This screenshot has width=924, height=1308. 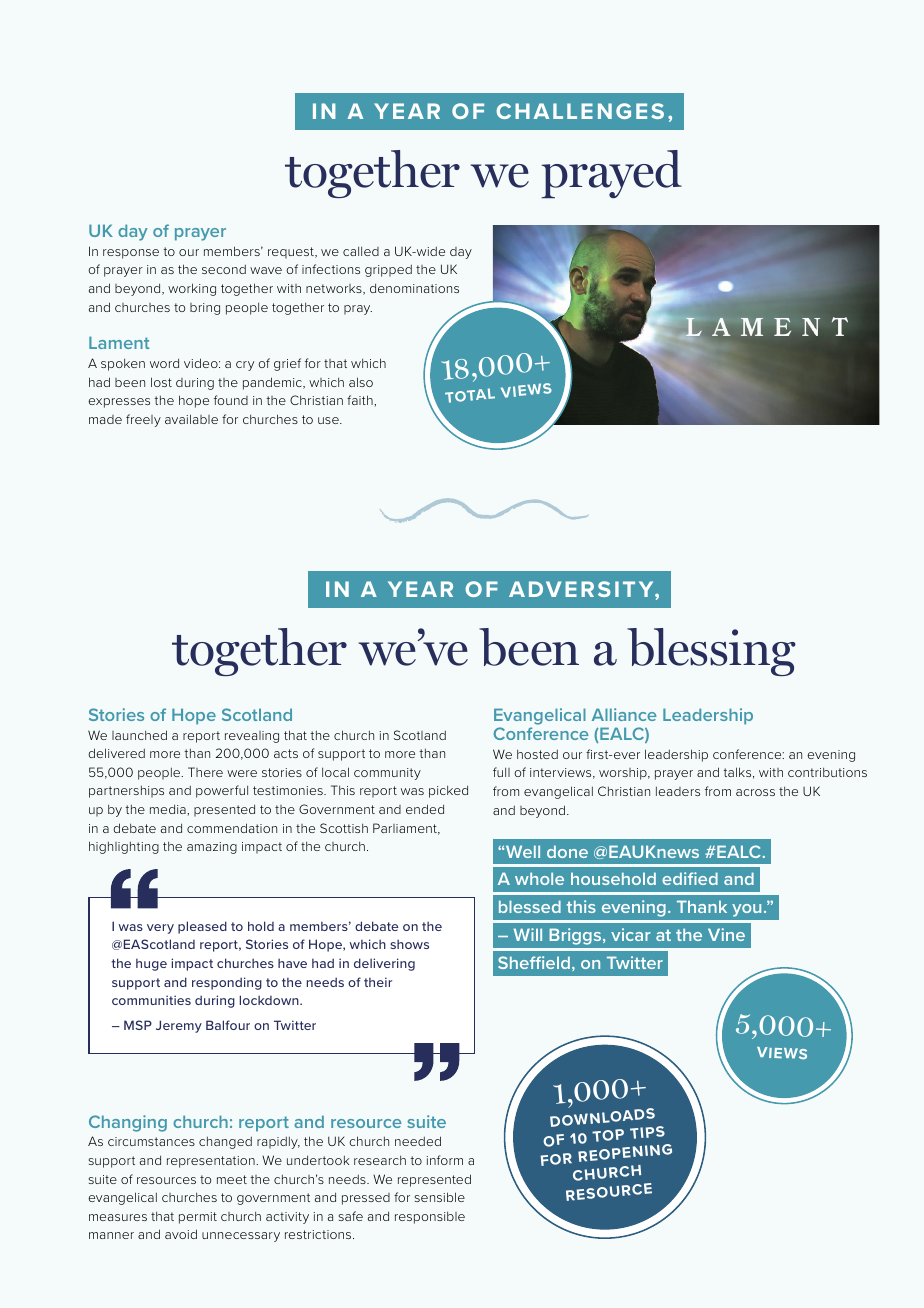 What do you see at coordinates (414, 288) in the screenshot?
I see `denominations` at bounding box center [414, 288].
